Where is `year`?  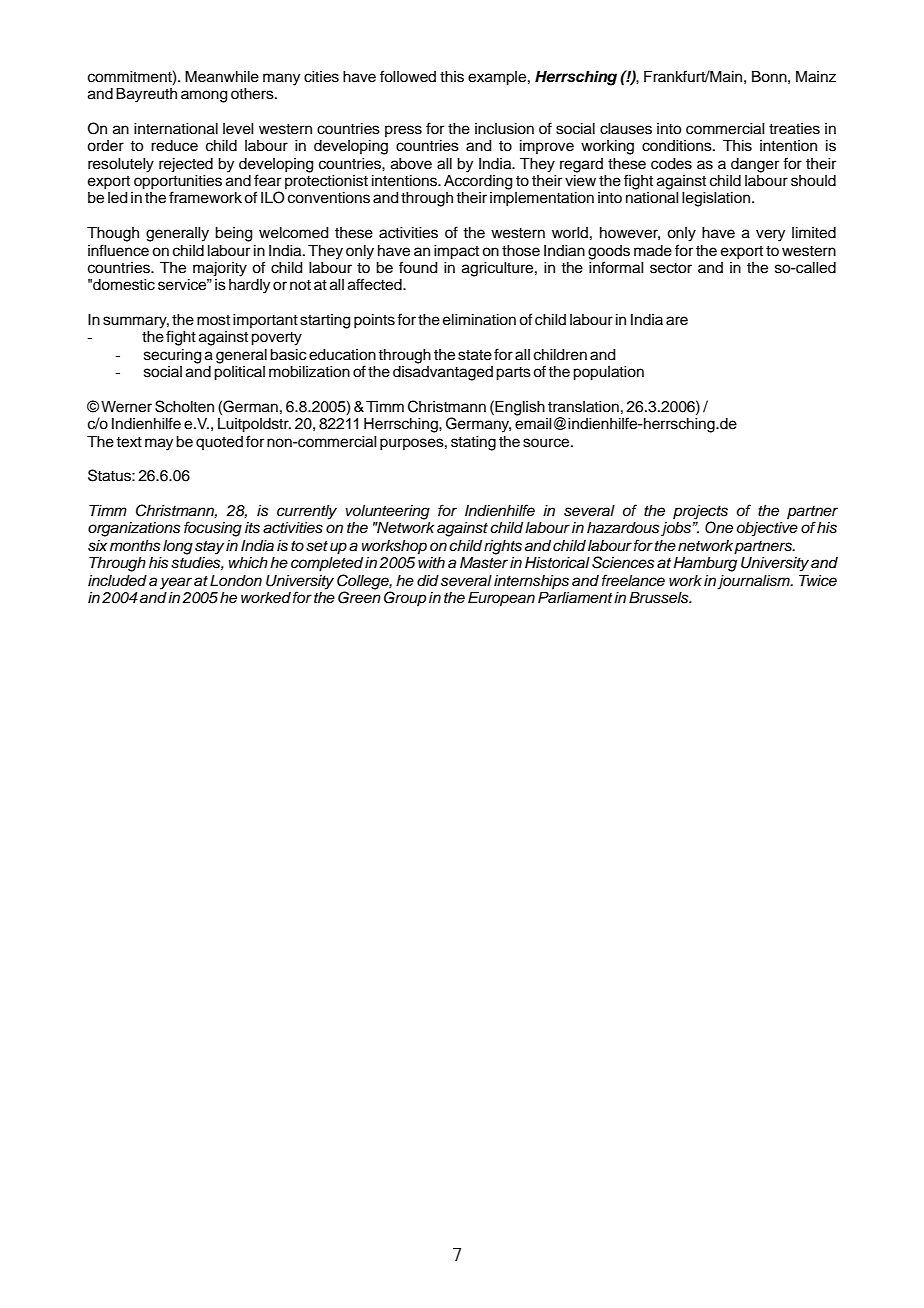
year is located at coordinates (176, 583).
